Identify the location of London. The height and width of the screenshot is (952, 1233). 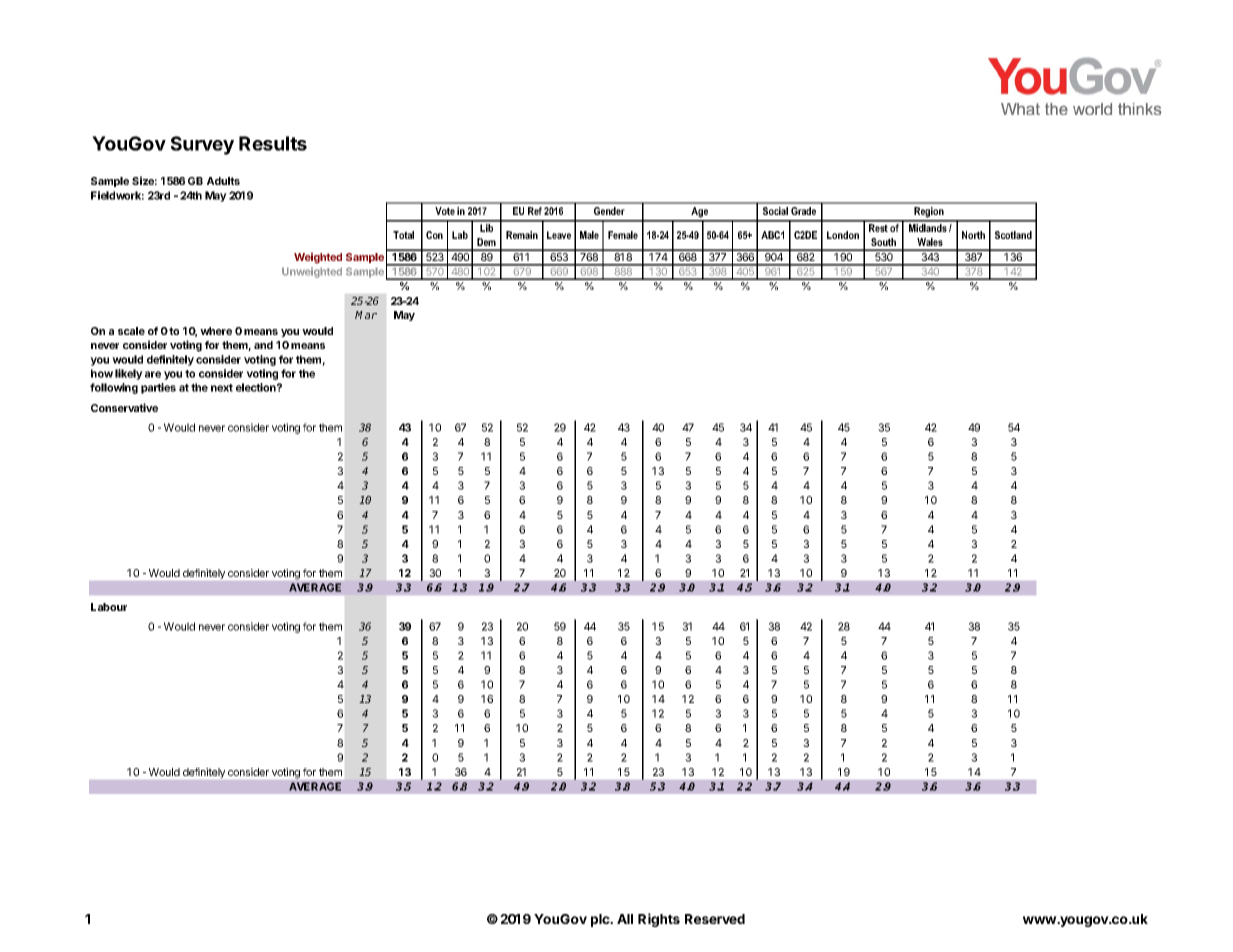
(843, 235).
